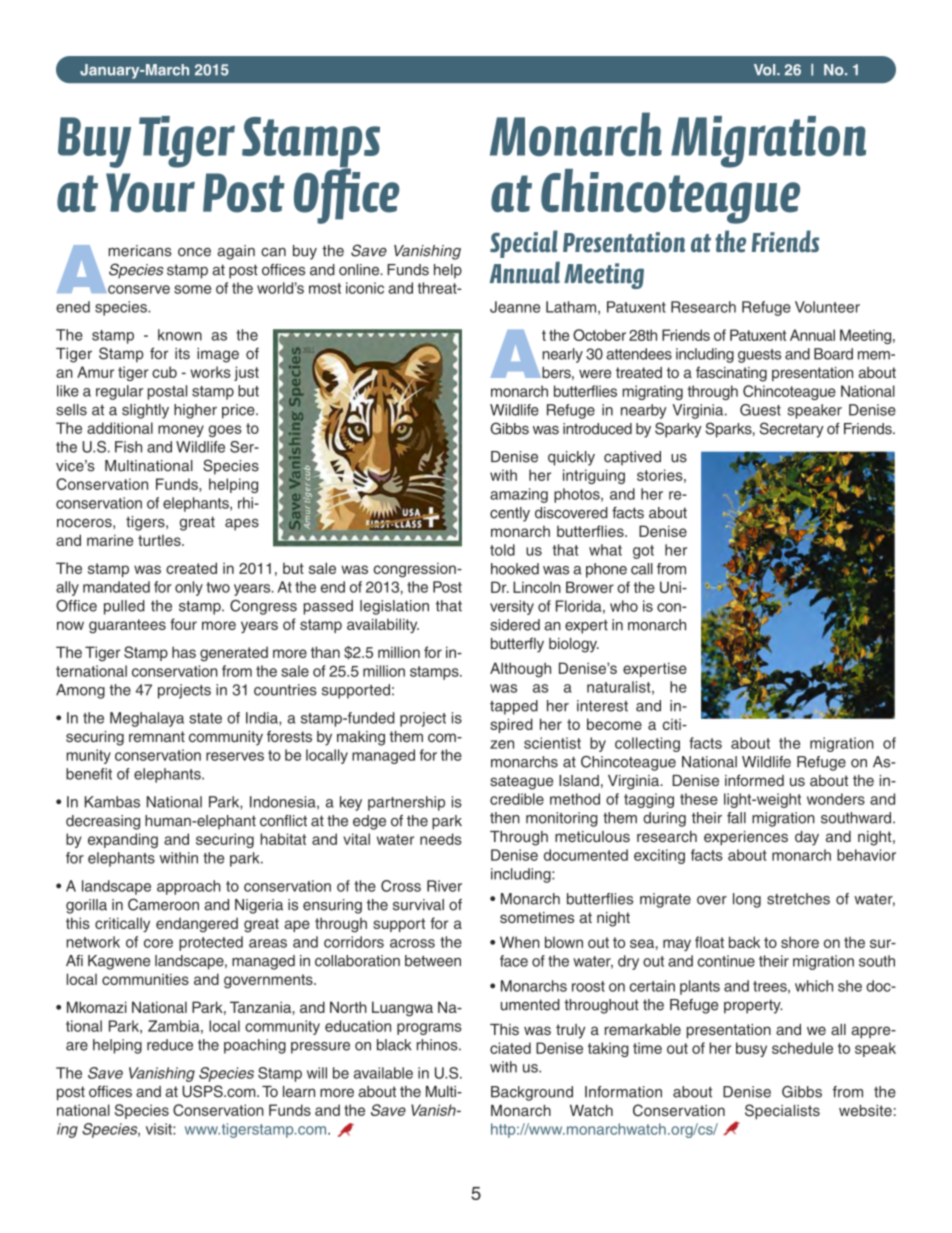 This screenshot has height=1233, width=952. Describe the element at coordinates (160, 1129) in the screenshot. I see `visit` at that location.
